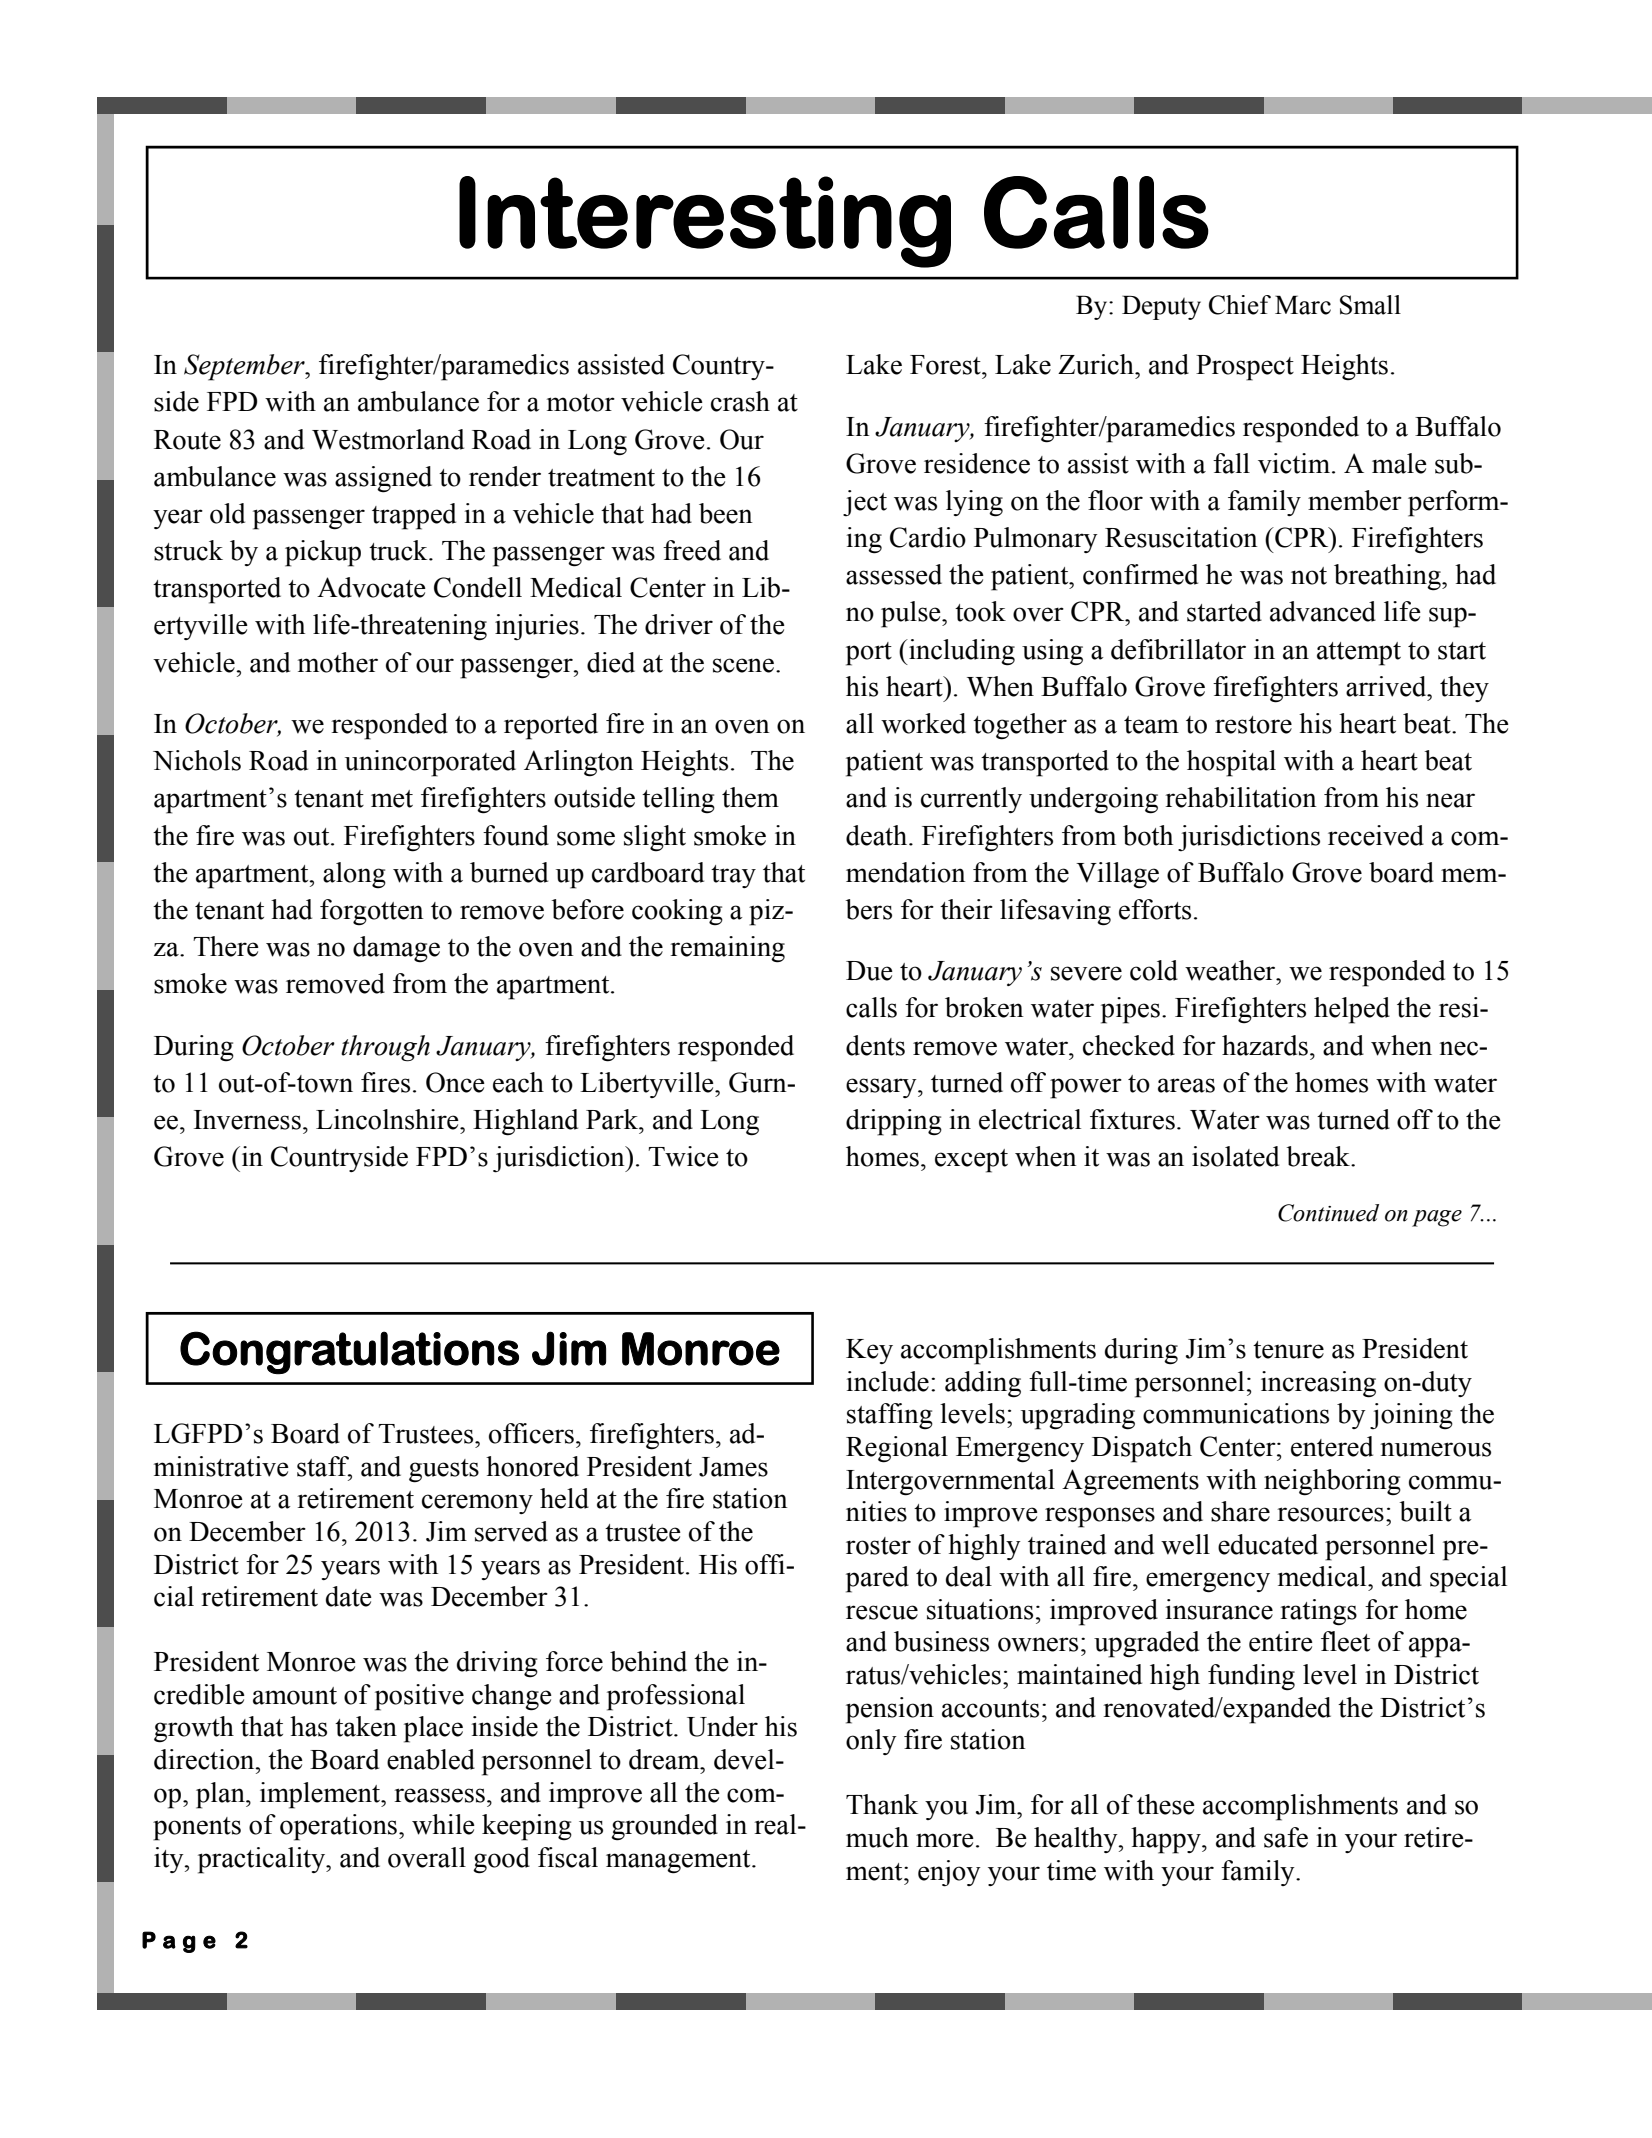  Describe the element at coordinates (1286, 1837) in the screenshot. I see `safe` at that location.
